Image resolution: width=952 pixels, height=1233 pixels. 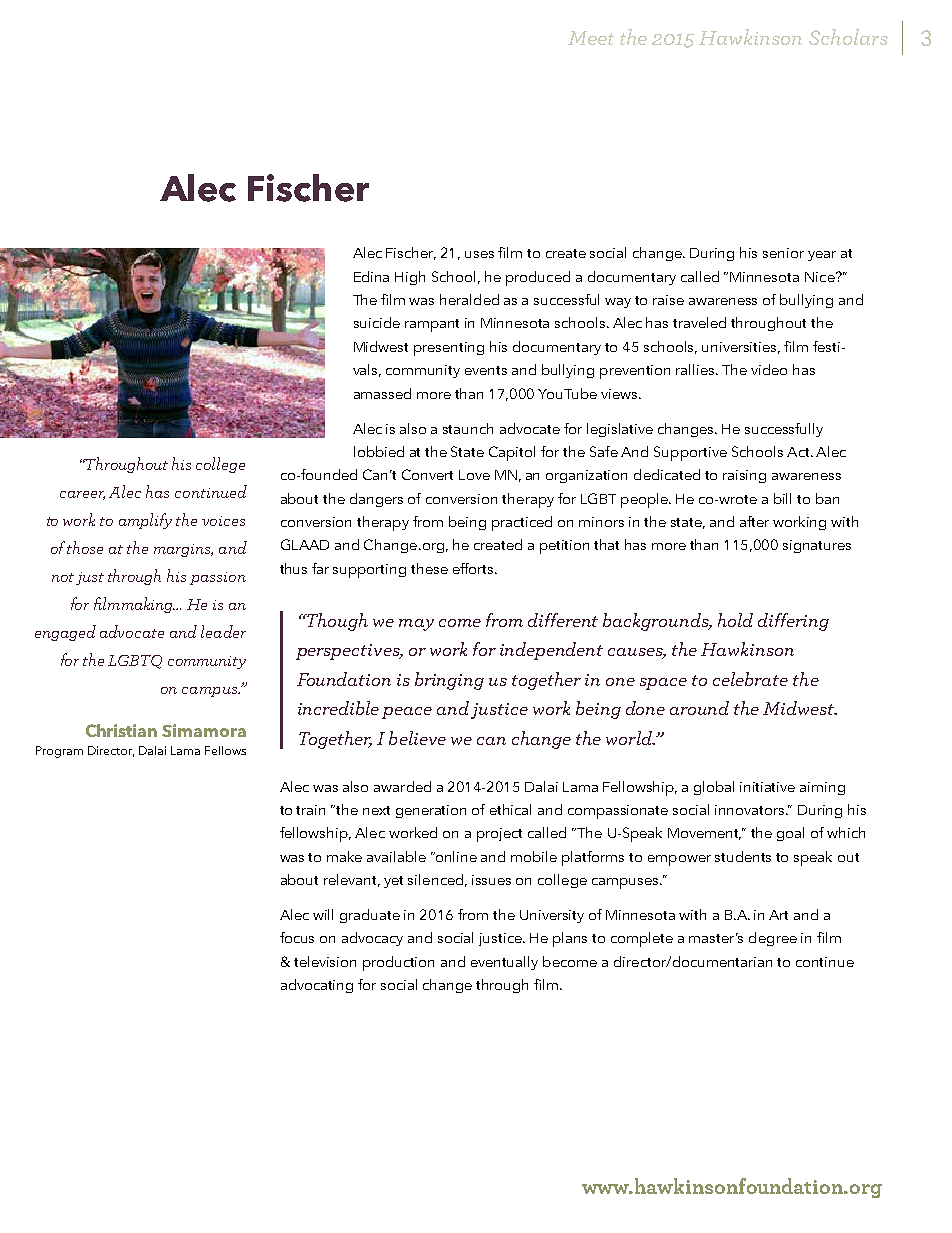 What do you see at coordinates (754, 521) in the screenshot?
I see `after` at bounding box center [754, 521].
